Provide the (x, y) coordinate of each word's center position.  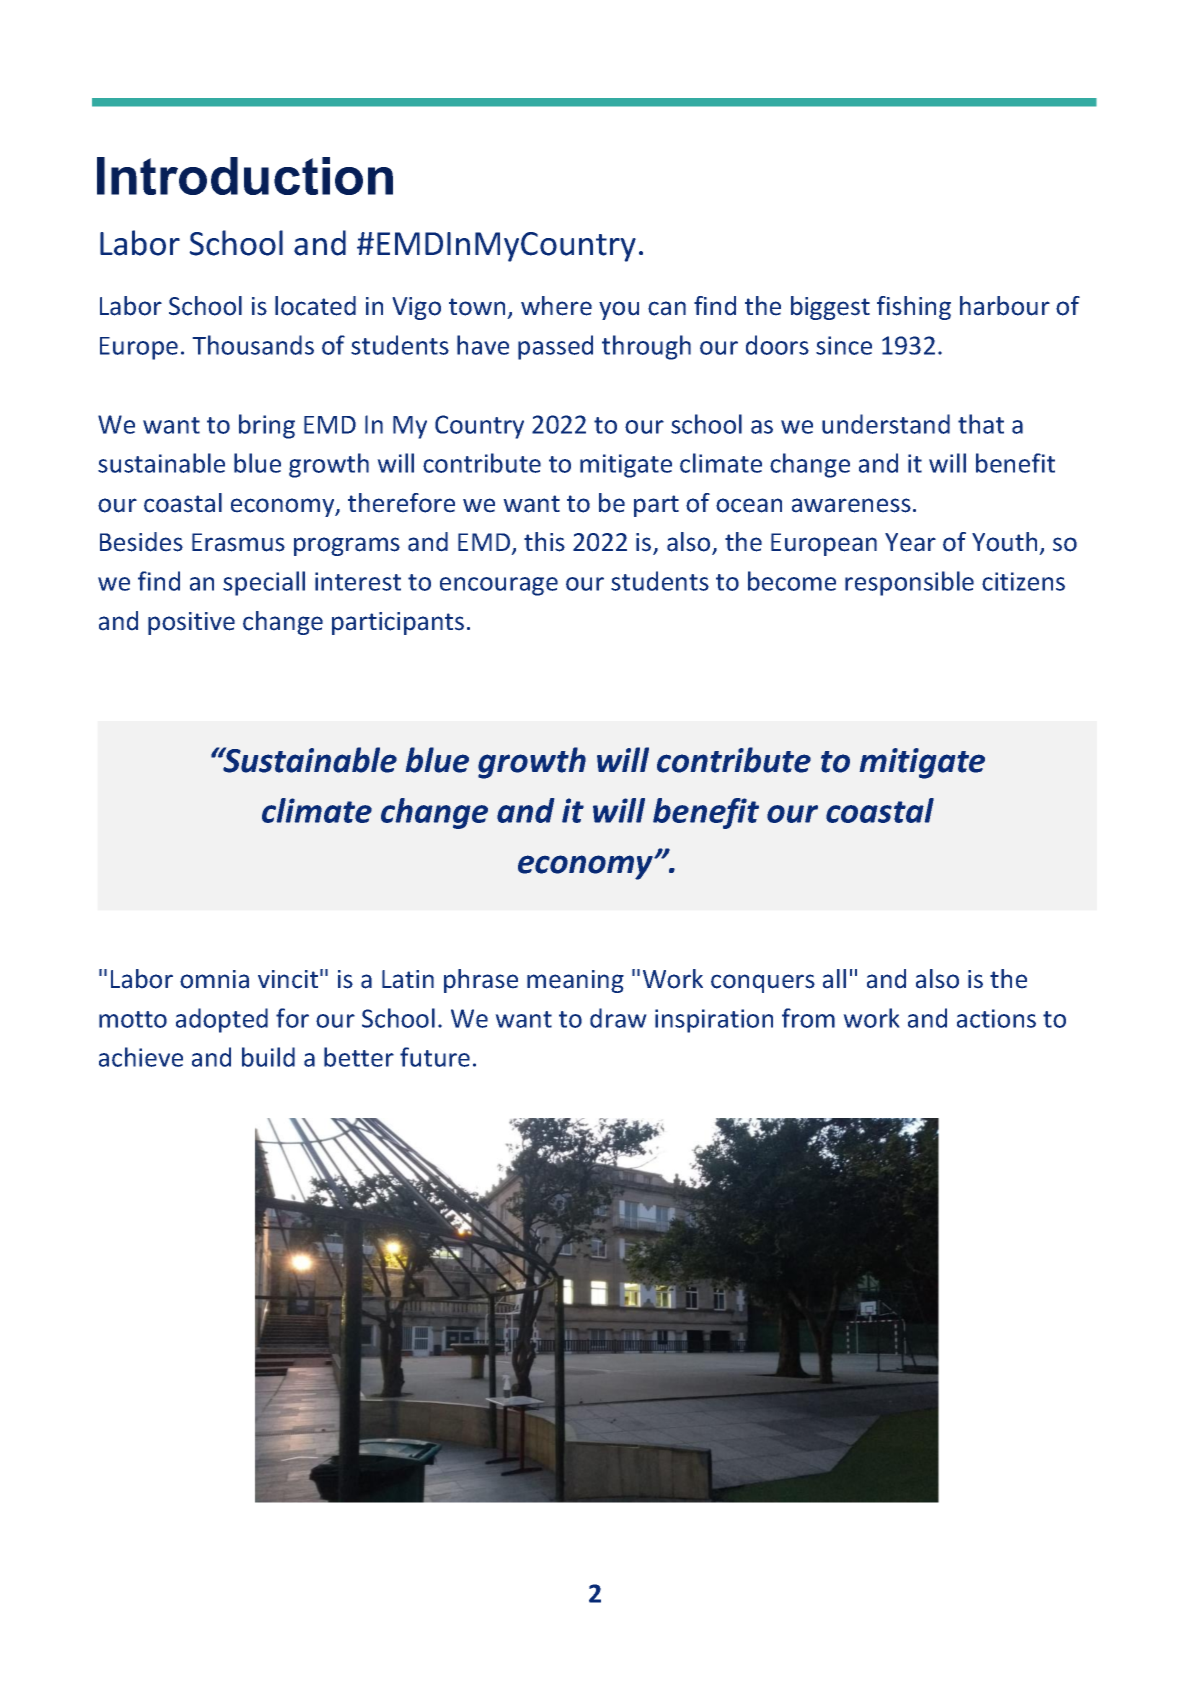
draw (618, 1018)
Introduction (245, 176)
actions (996, 1018)
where (556, 306)
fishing (914, 308)
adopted (222, 1020)
